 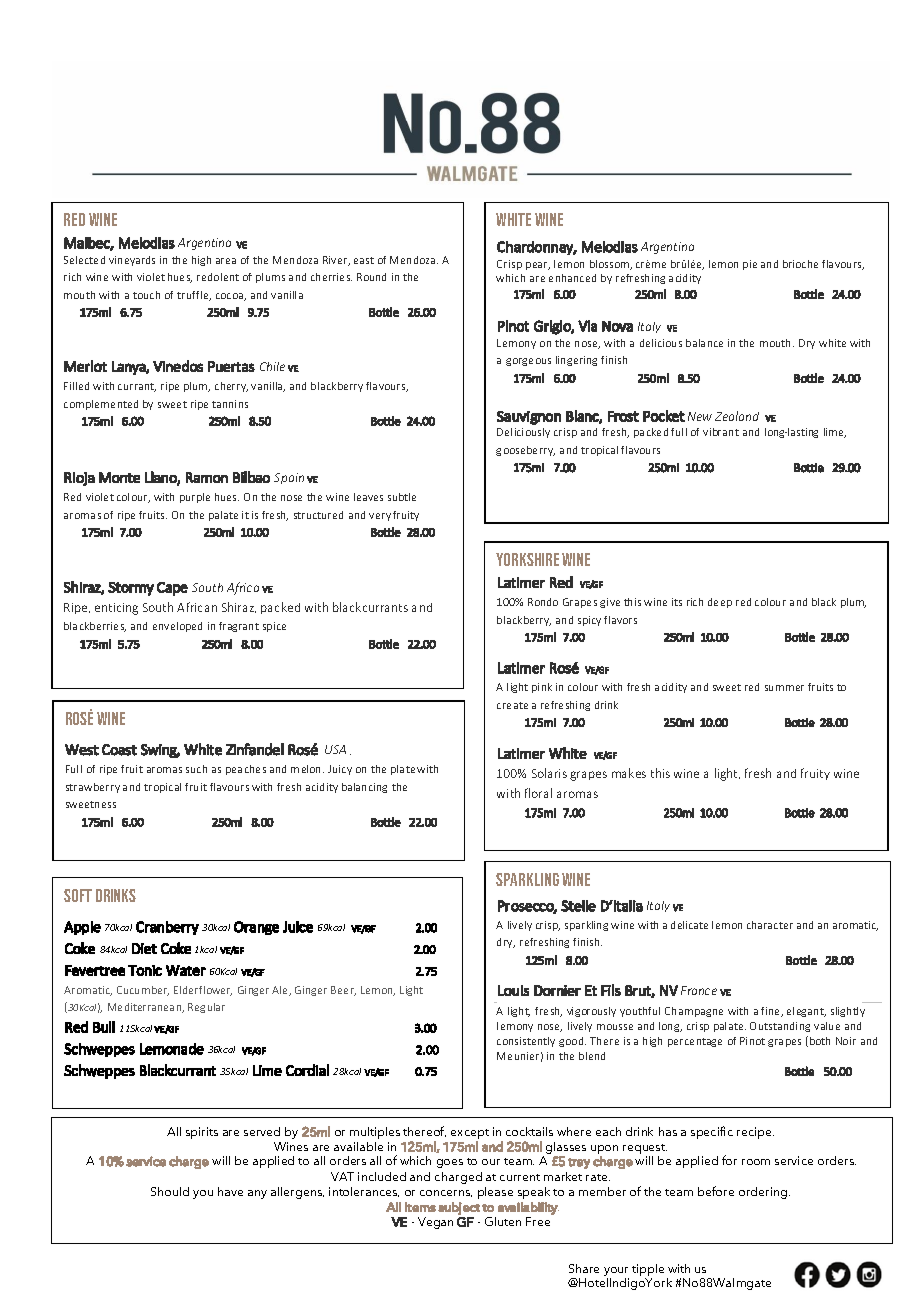 What do you see at coordinates (435, 1223) in the screenshot?
I see `Vegan` at bounding box center [435, 1223].
